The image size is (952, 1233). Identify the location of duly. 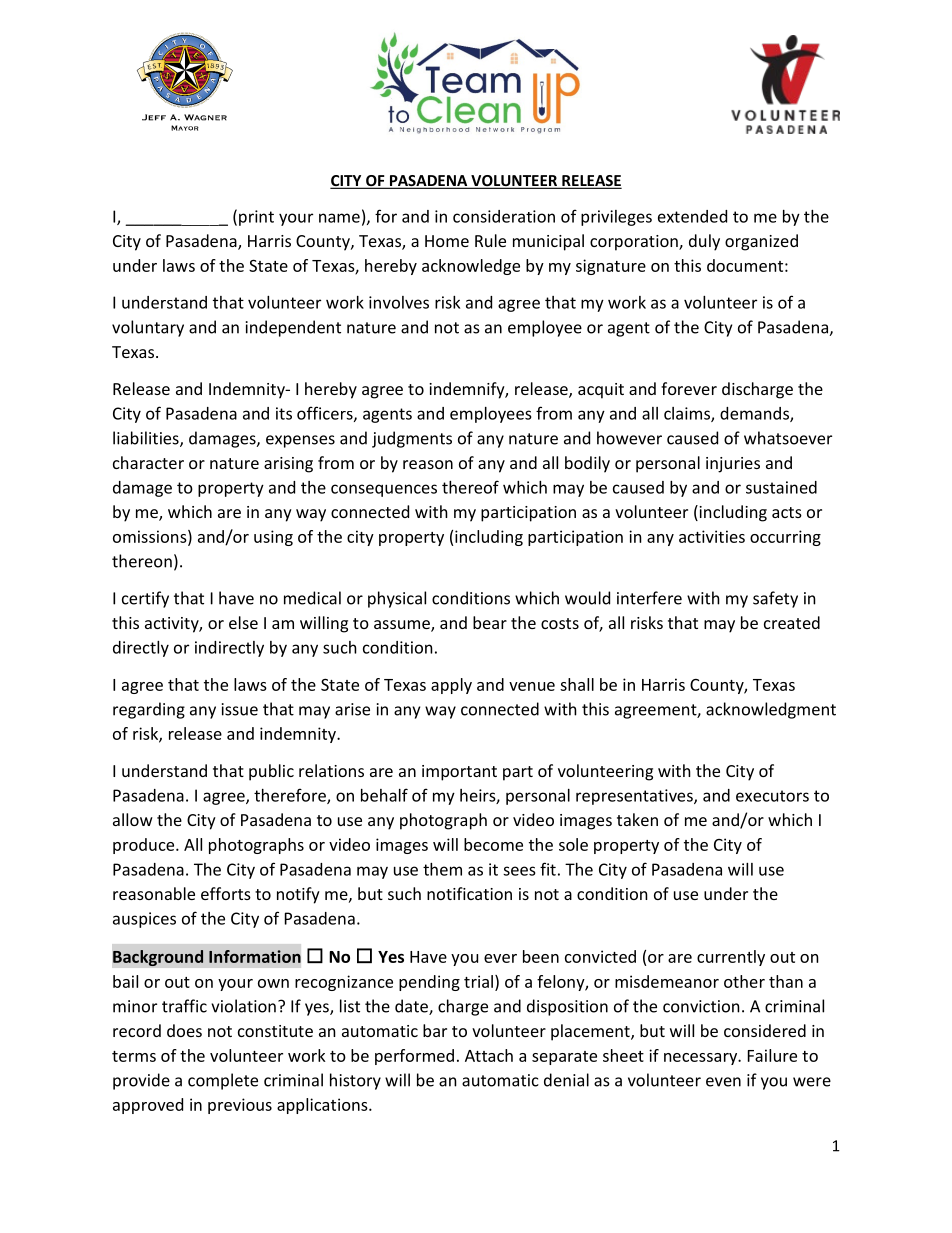
(704, 242).
